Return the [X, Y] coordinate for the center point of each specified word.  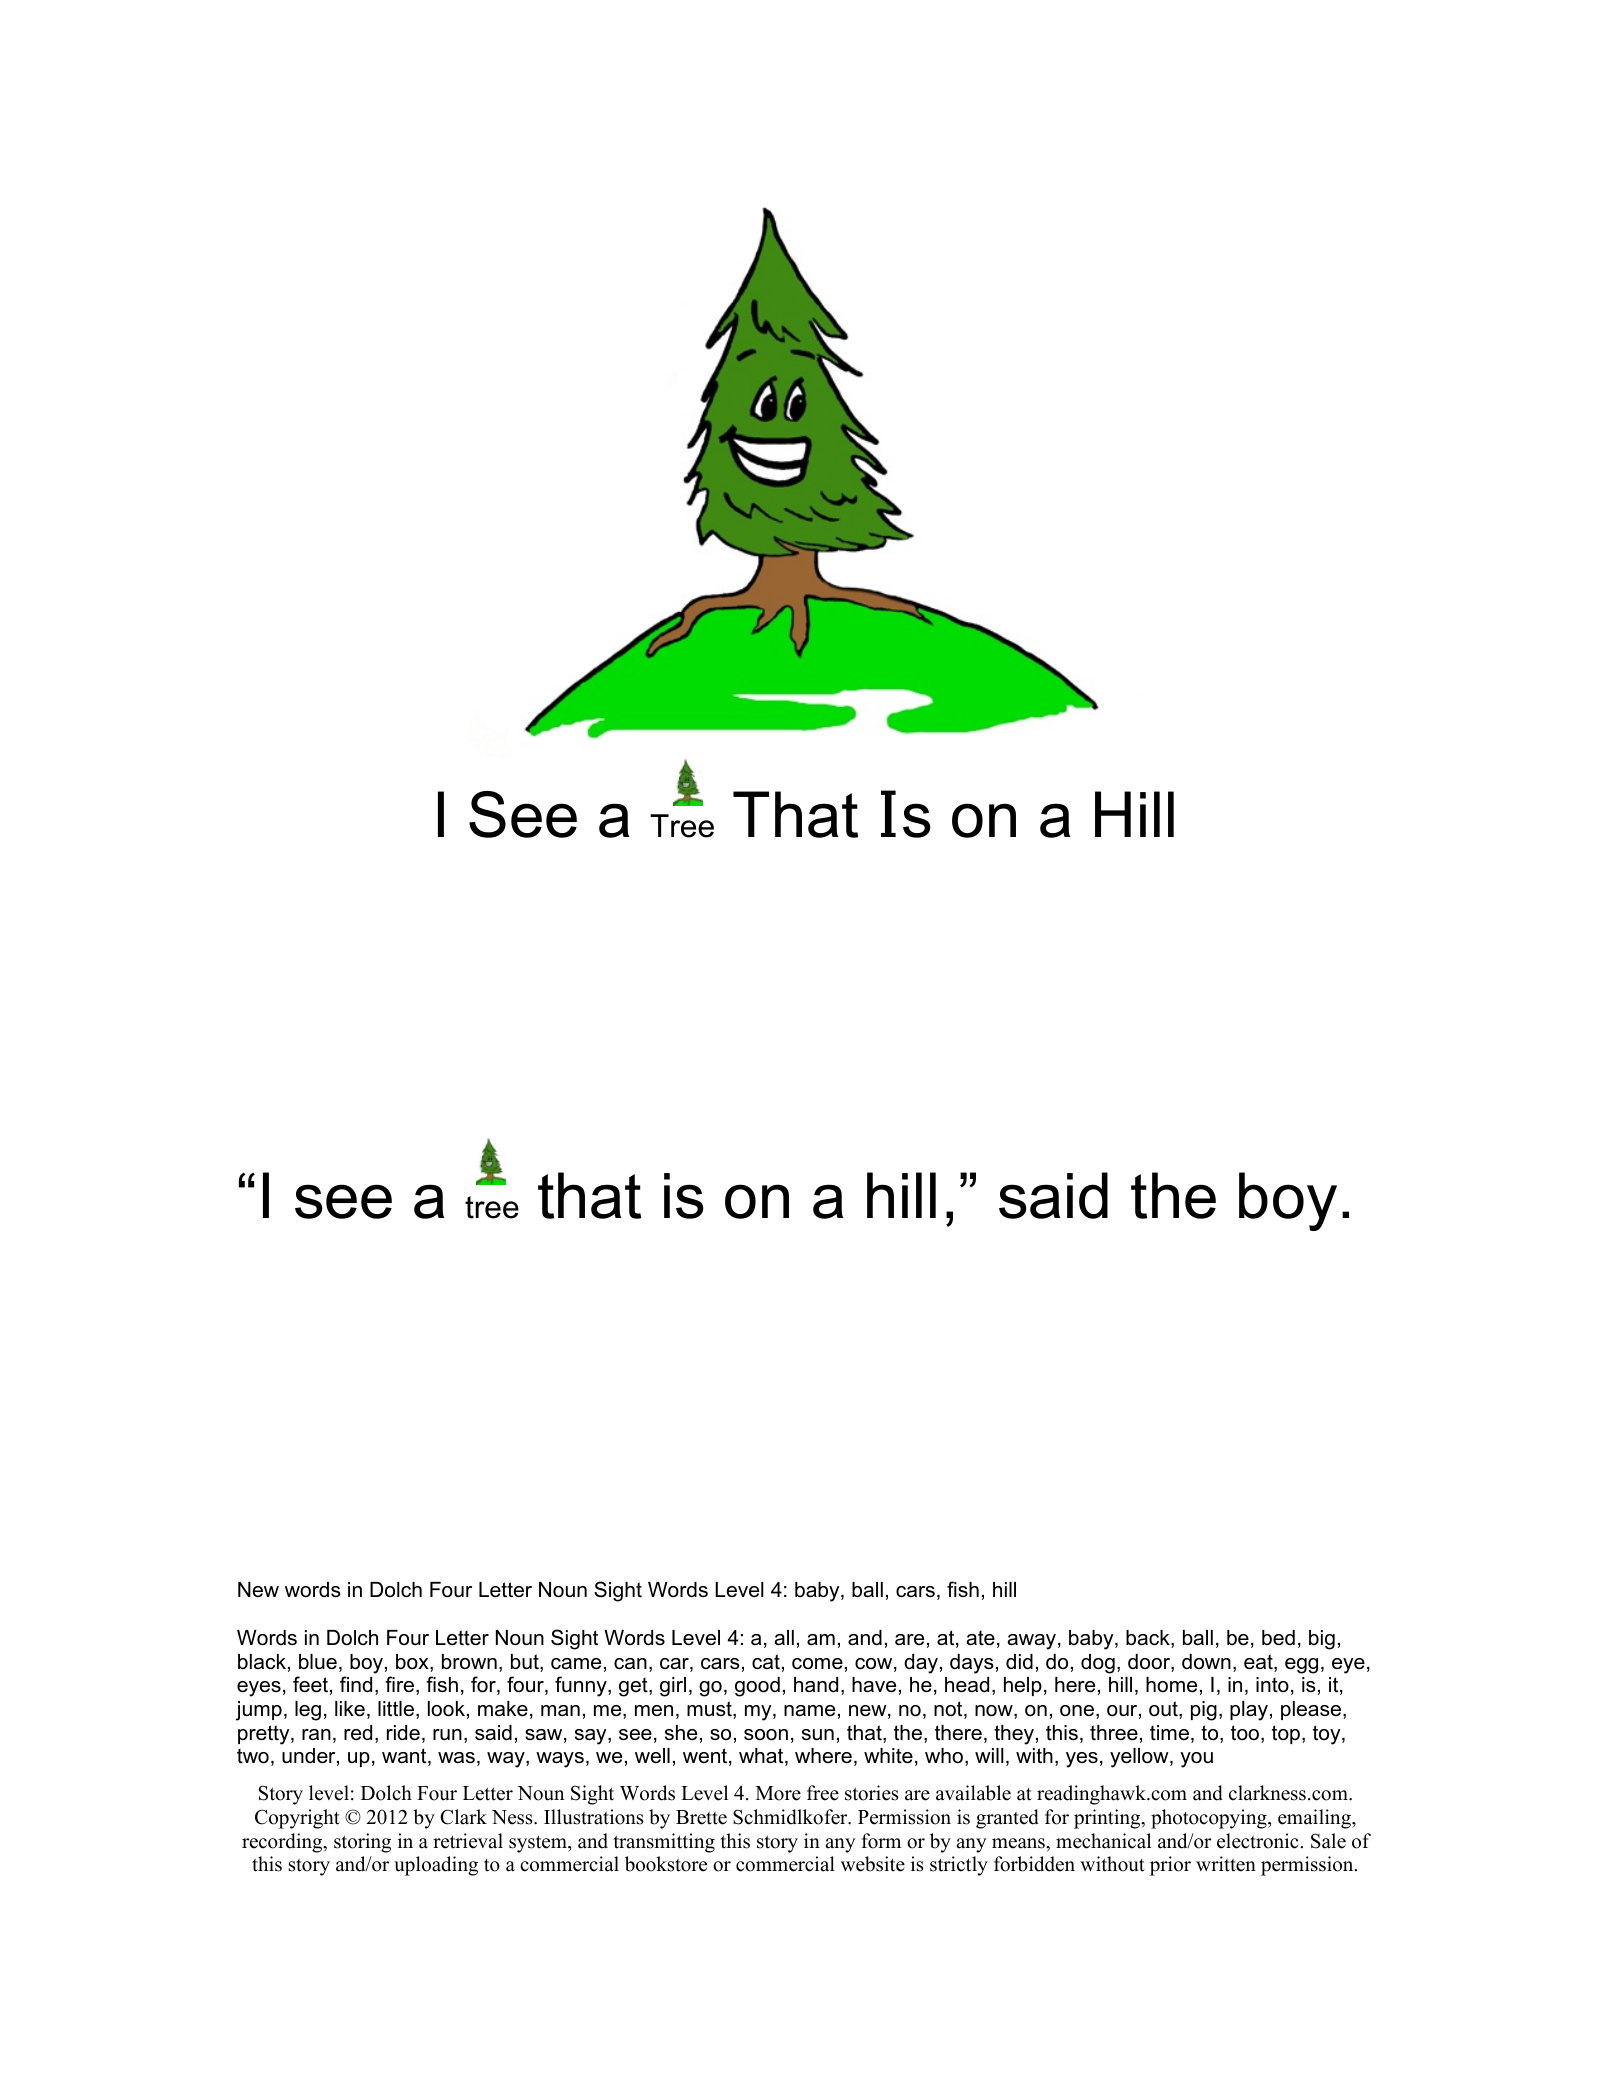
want [405, 1757]
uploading [436, 1866]
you [1196, 1760]
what [762, 1757]
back [1149, 1639]
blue [318, 1662]
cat [766, 1662]
